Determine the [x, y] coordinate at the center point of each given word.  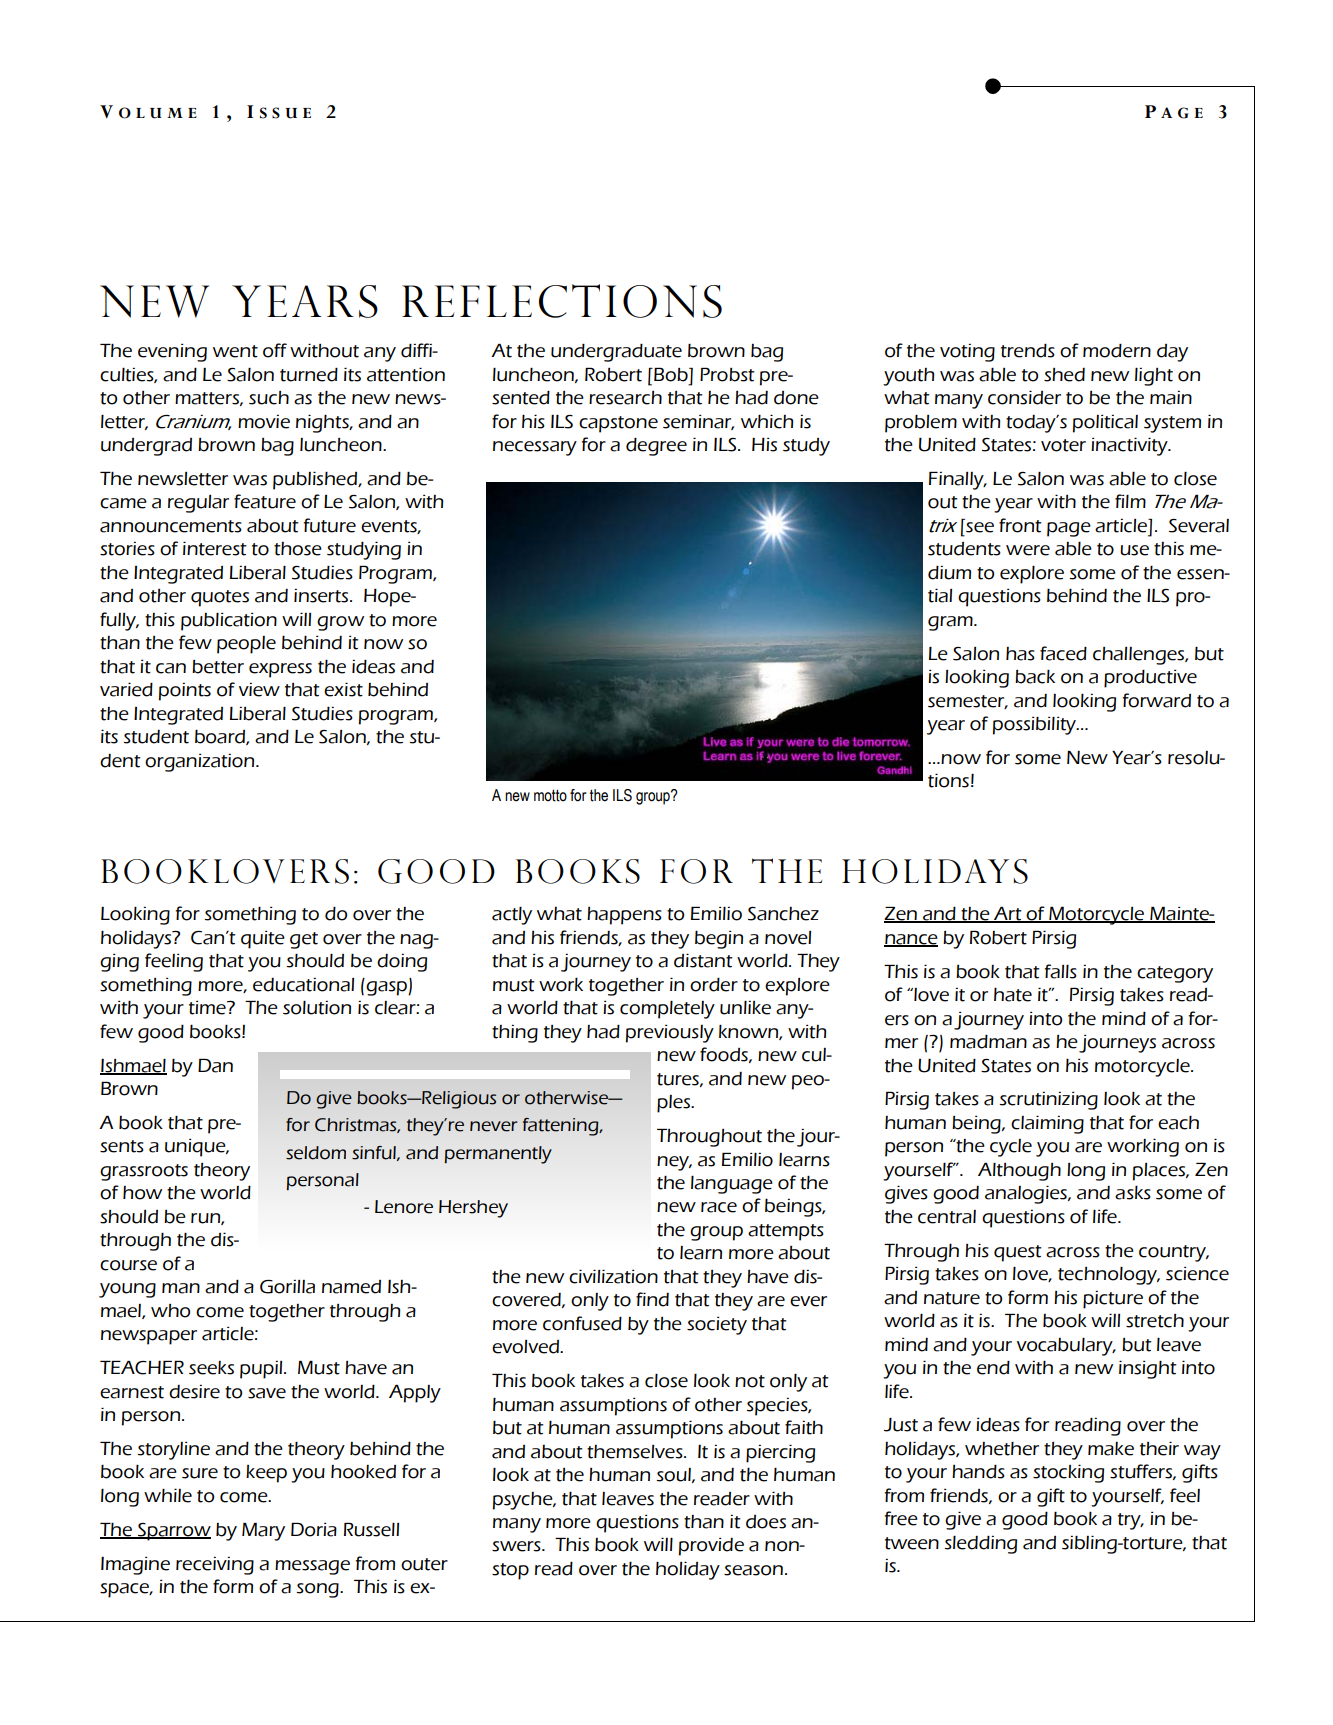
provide [711, 1547]
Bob [671, 374]
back [1035, 677]
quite [263, 940]
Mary [263, 1532]
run [206, 1219]
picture [1113, 1300]
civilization [613, 1276]
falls [1061, 971]
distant [703, 960]
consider [1024, 397]
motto [550, 795]
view [259, 690]
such [269, 398]
